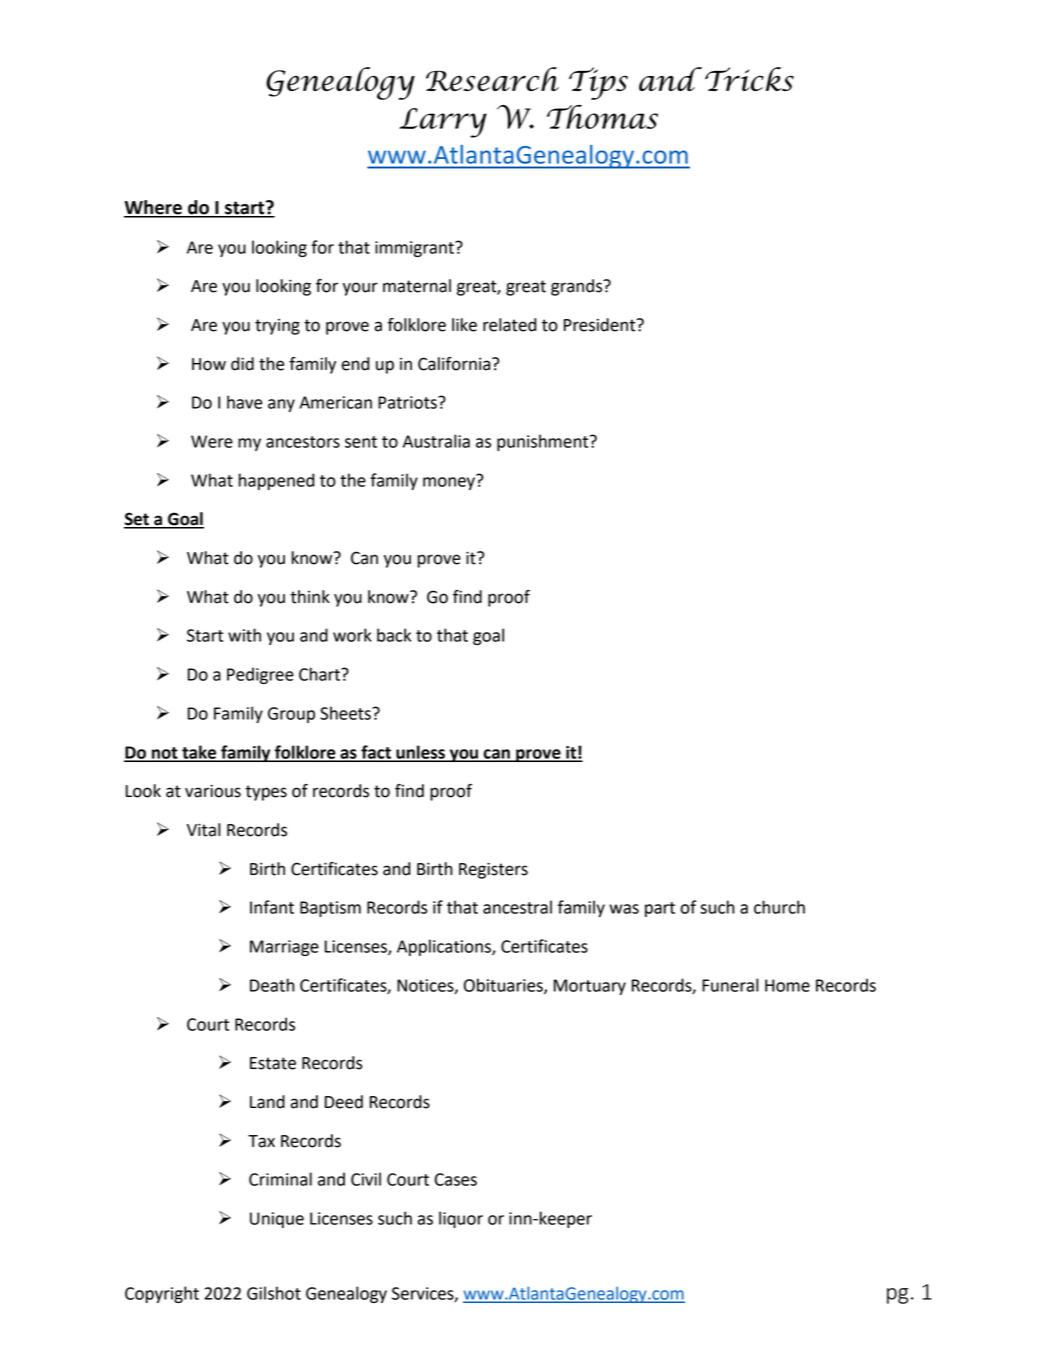 This screenshot has height=1368, width=1057. I want to click on Pedigree, so click(260, 675).
